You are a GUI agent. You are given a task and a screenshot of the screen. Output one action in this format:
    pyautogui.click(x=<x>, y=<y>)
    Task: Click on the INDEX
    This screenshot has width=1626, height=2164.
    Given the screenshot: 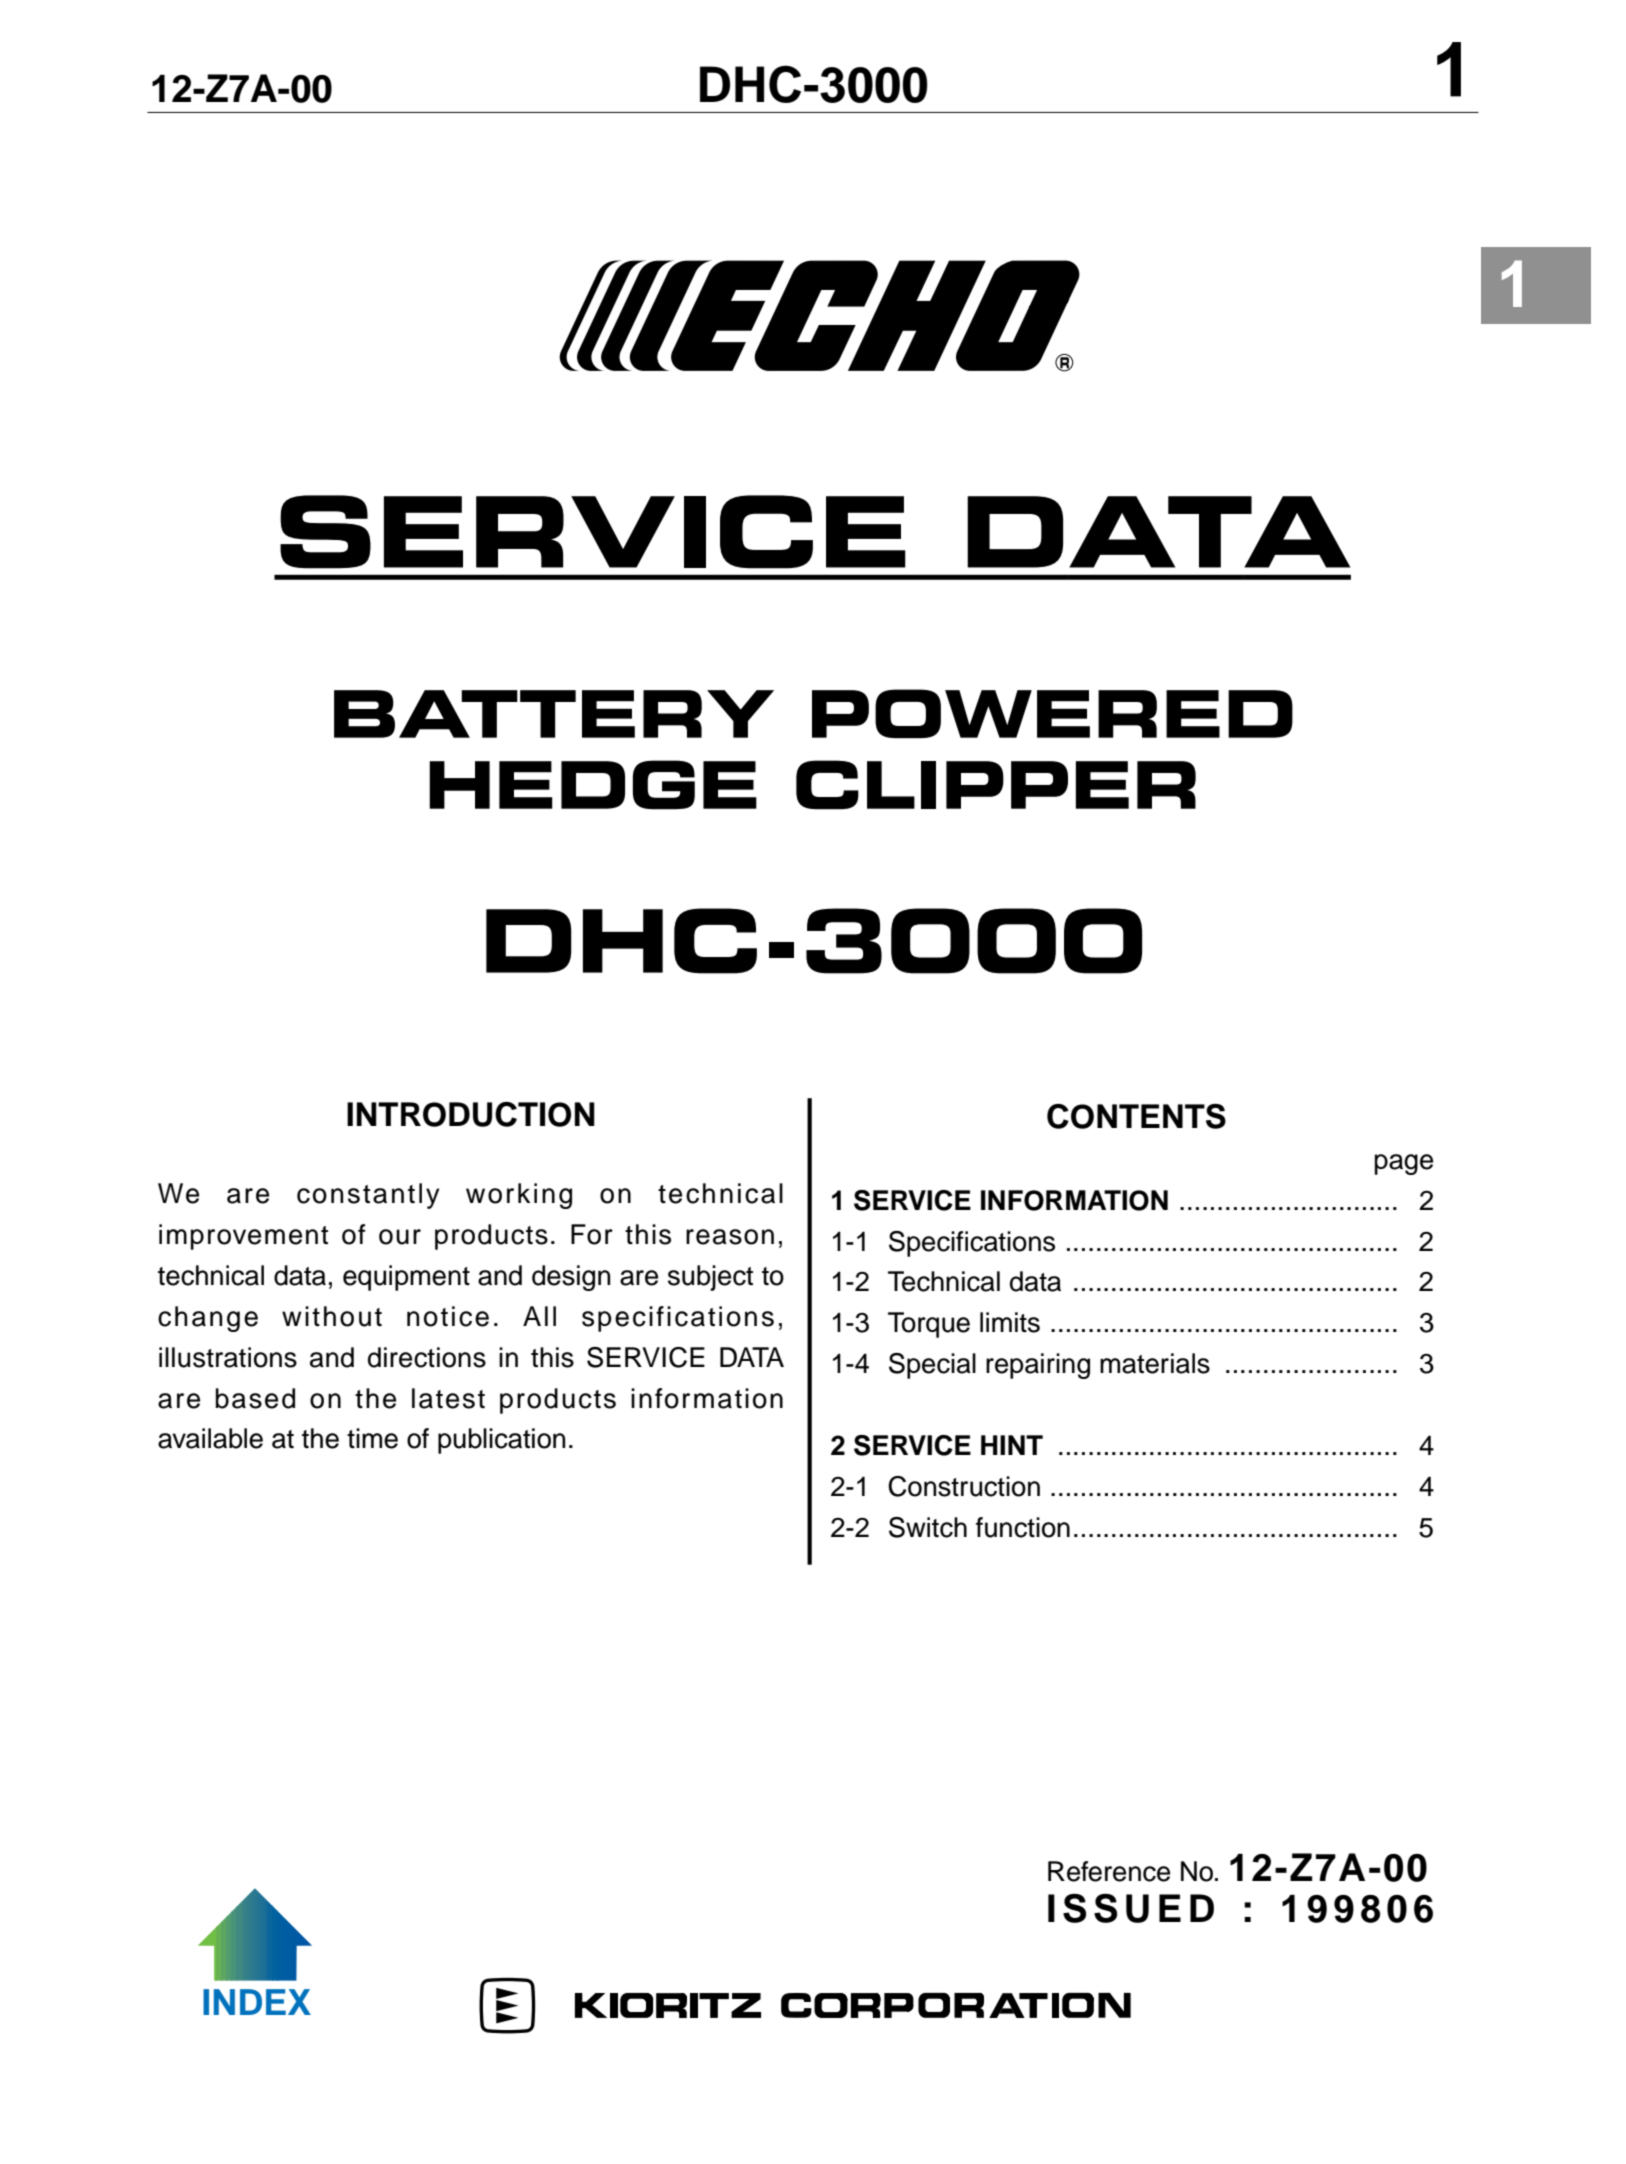 What is the action you would take?
    pyautogui.click(x=257, y=2002)
